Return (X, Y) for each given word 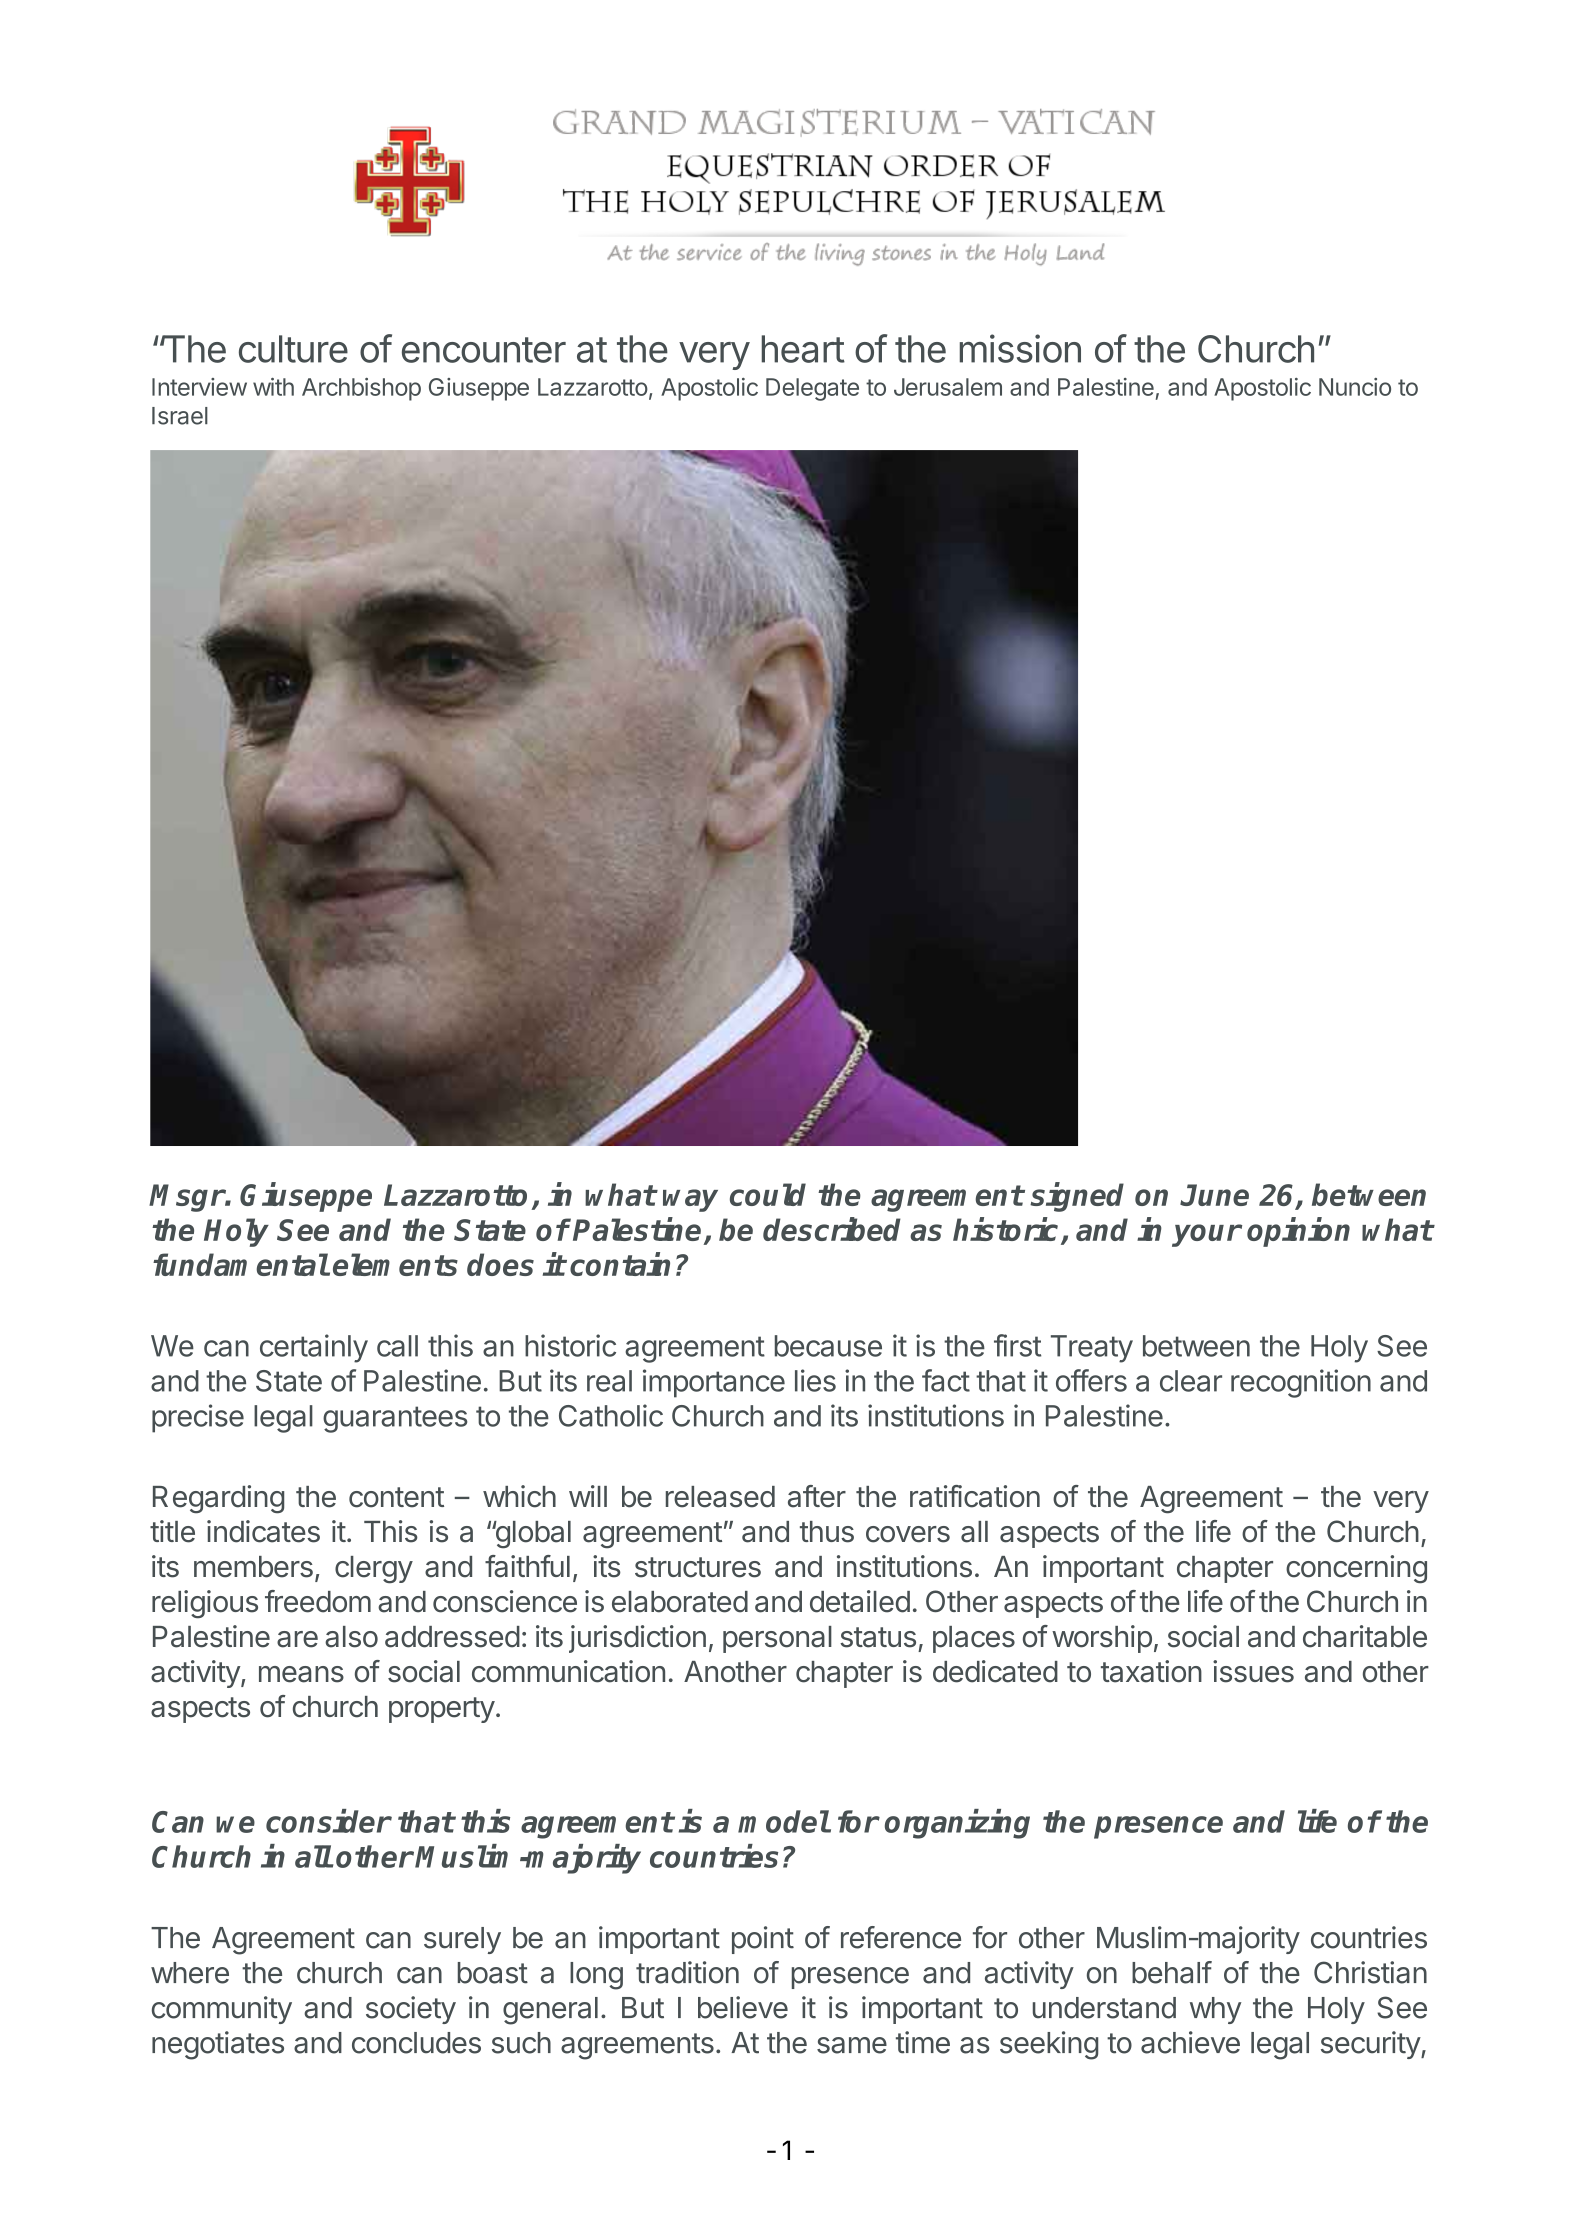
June (1214, 1195)
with (273, 387)
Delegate (812, 389)
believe (743, 2007)
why (1215, 2010)
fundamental (241, 1264)
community (222, 2010)
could (768, 1194)
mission (1020, 348)
